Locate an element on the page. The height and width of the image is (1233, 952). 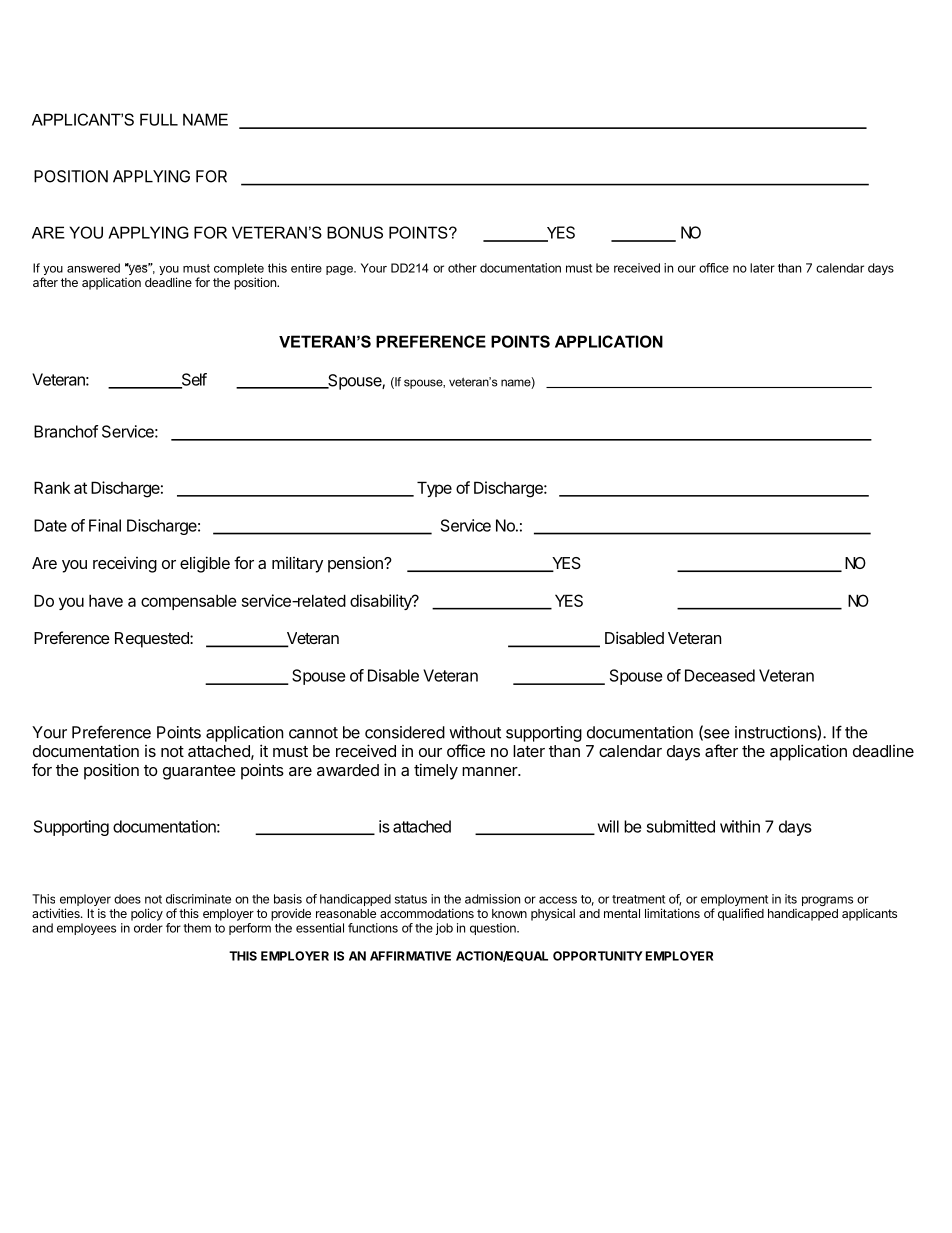
Deceased is located at coordinates (720, 675).
